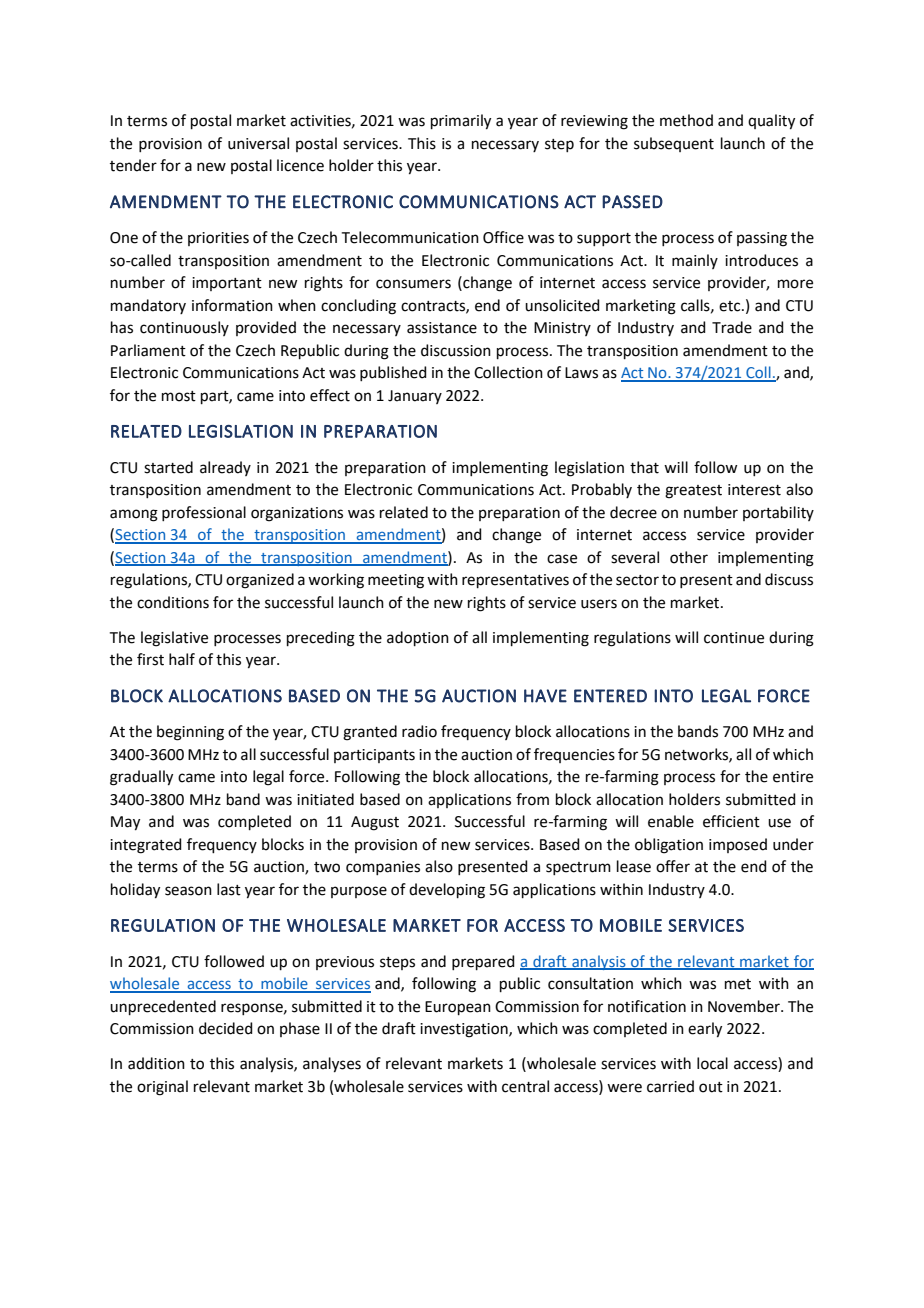 The height and width of the screenshot is (1308, 924). What do you see at coordinates (418, 638) in the screenshot?
I see `adoption` at bounding box center [418, 638].
